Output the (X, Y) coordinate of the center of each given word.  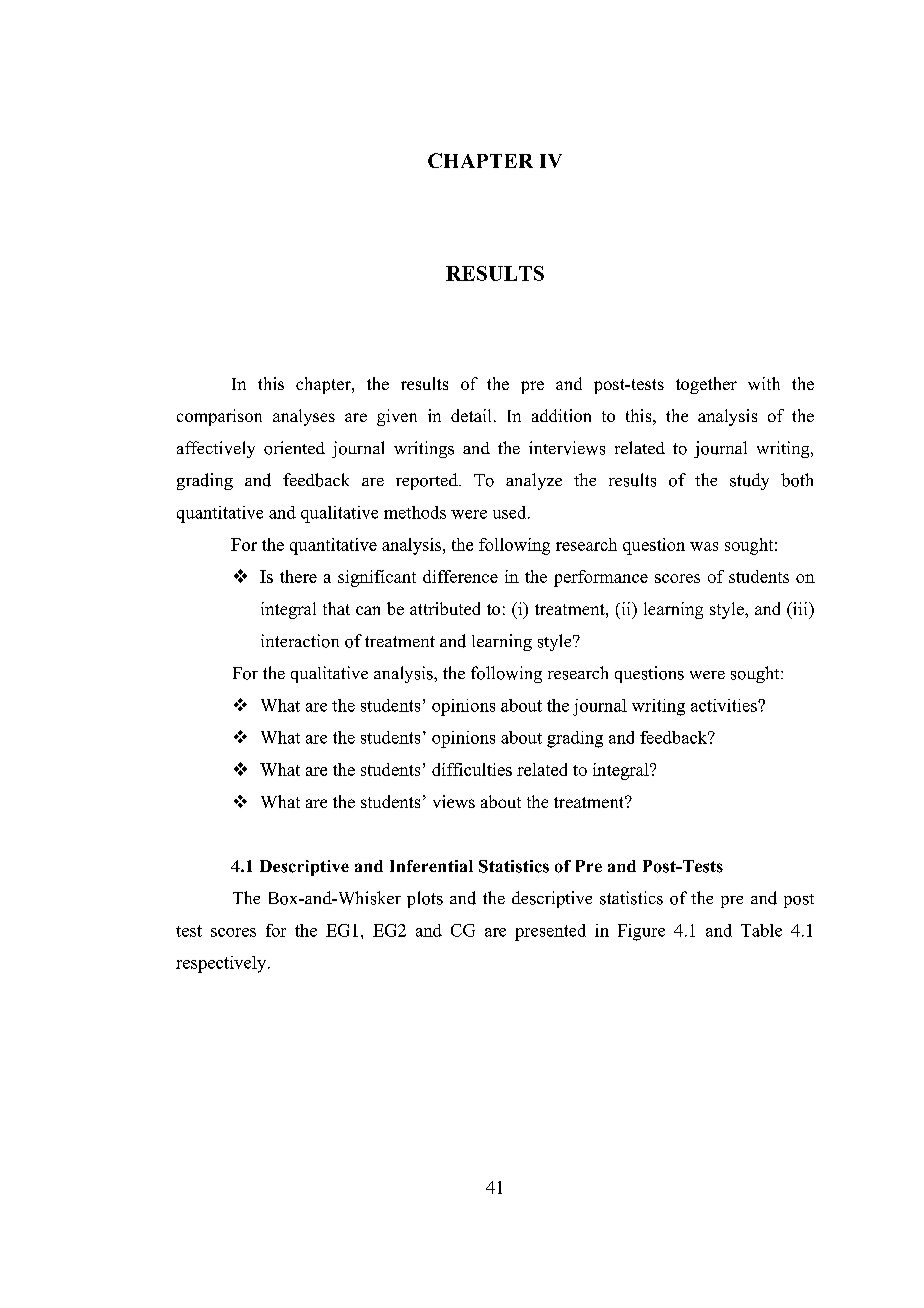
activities (725, 705)
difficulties (472, 769)
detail (471, 415)
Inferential (431, 866)
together (706, 385)
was (704, 546)
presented (550, 932)
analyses (304, 417)
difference (460, 576)
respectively (222, 964)
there (298, 576)
